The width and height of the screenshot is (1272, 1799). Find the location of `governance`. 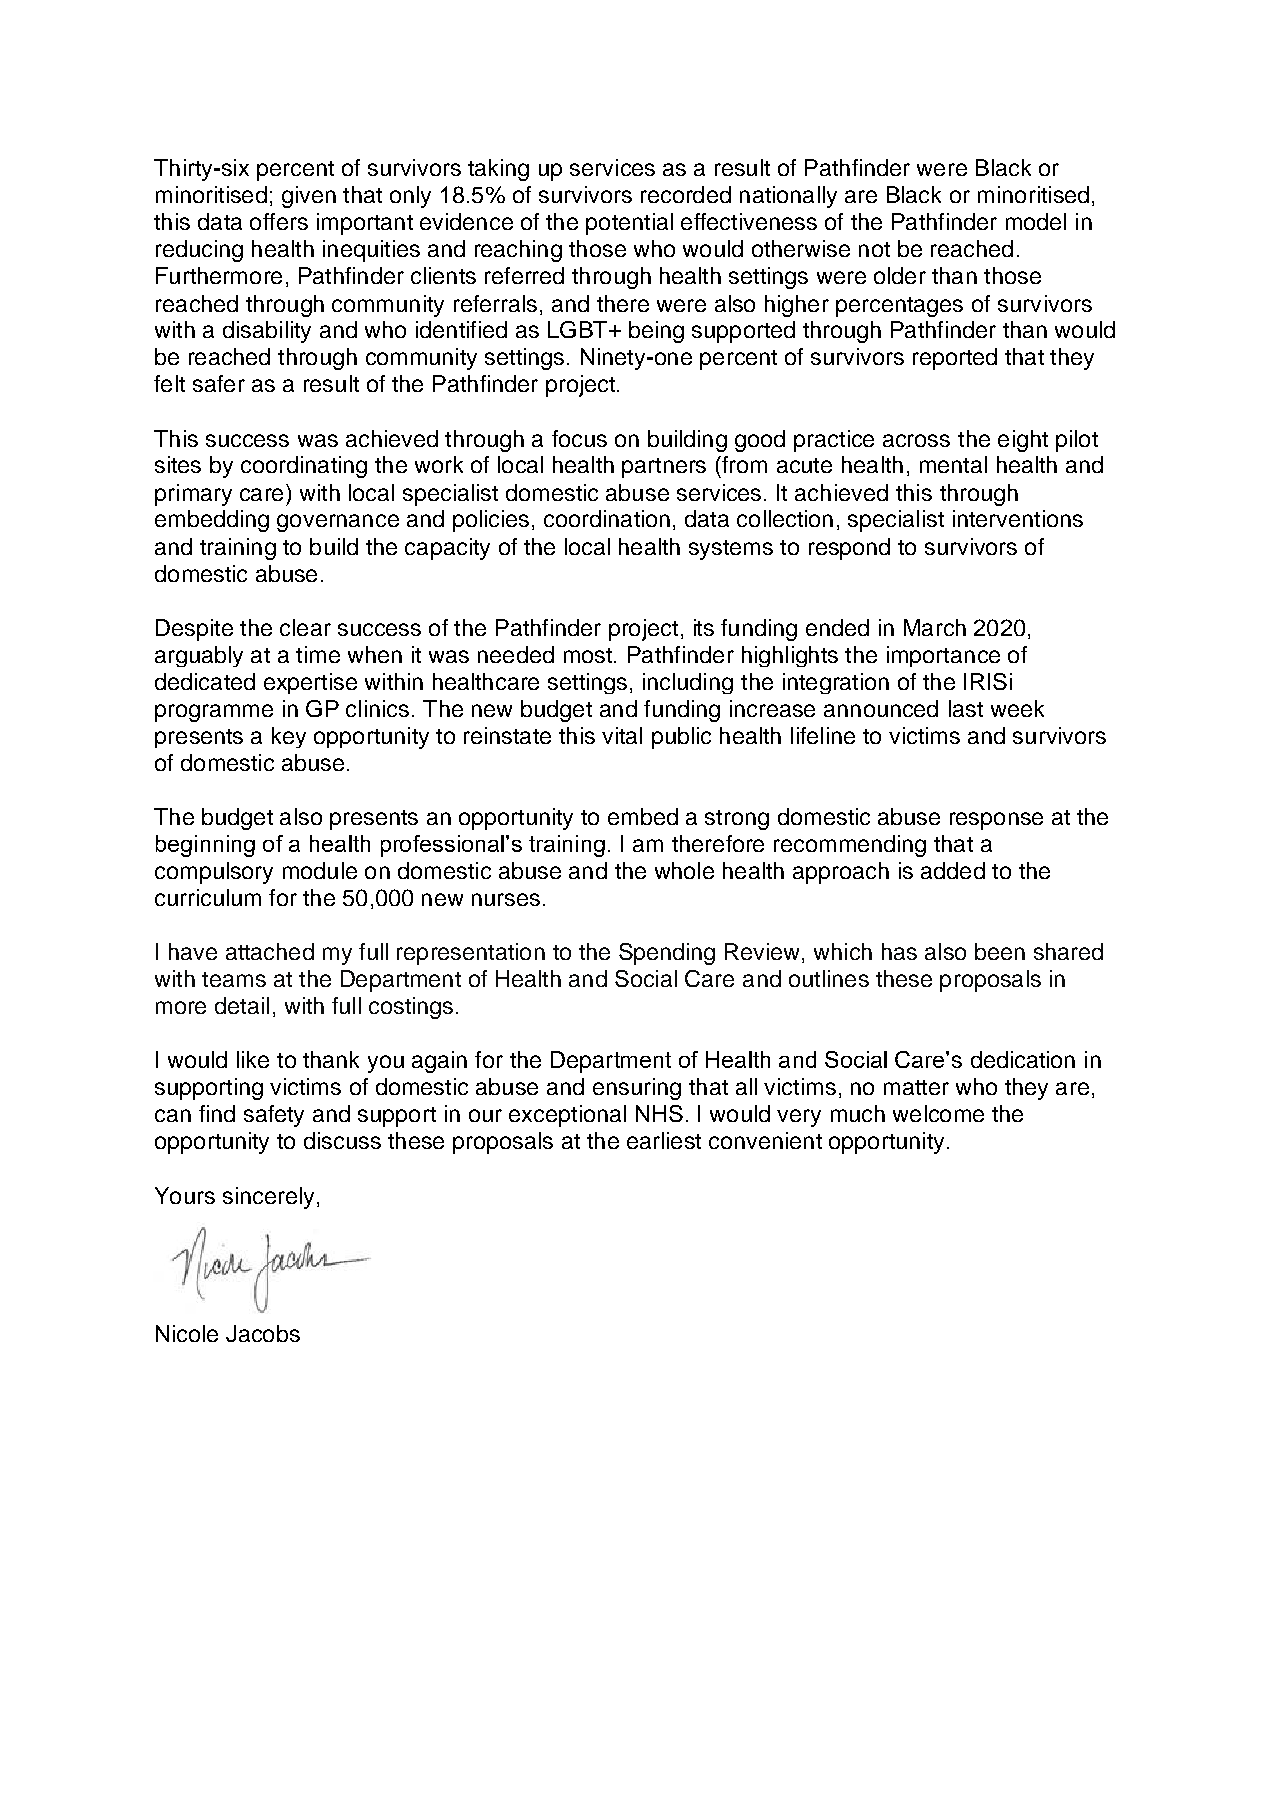

governance is located at coordinates (338, 523).
